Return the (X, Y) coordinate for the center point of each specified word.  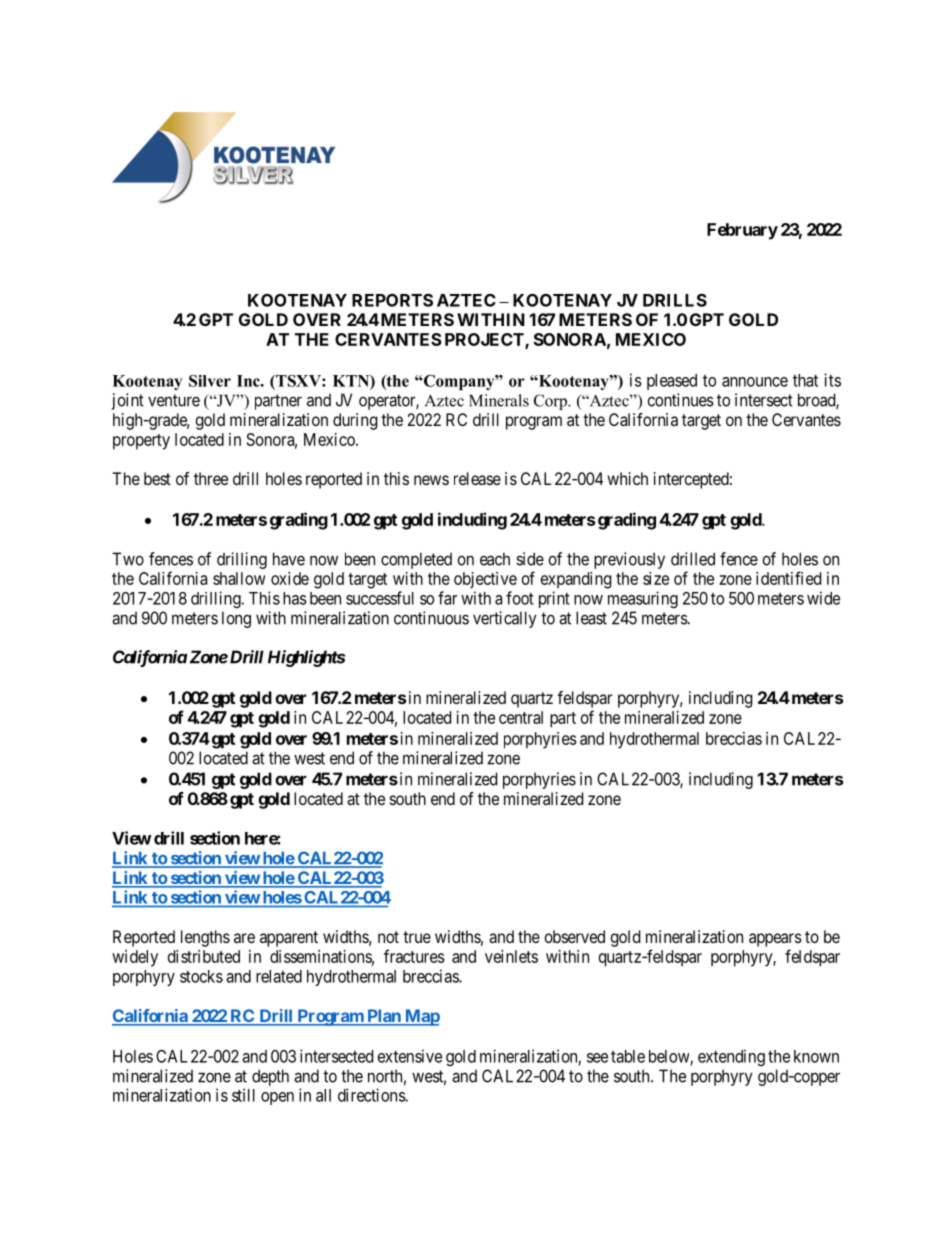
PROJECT (485, 341)
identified (788, 578)
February (742, 231)
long (236, 619)
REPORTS (392, 300)
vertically (505, 619)
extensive (410, 1056)
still (243, 1095)
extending (731, 1057)
